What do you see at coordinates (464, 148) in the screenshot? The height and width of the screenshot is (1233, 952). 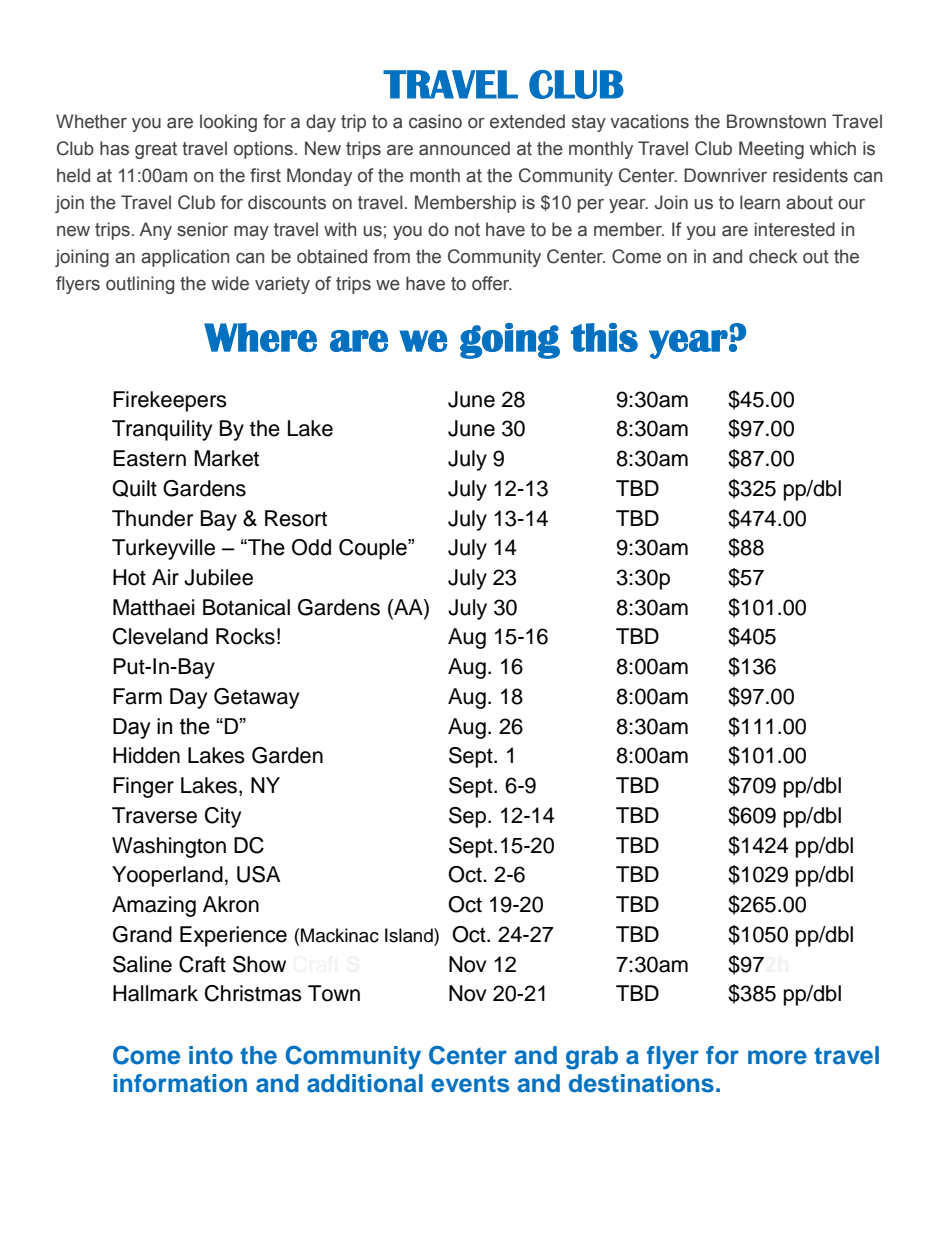 I see `announced` at bounding box center [464, 148].
